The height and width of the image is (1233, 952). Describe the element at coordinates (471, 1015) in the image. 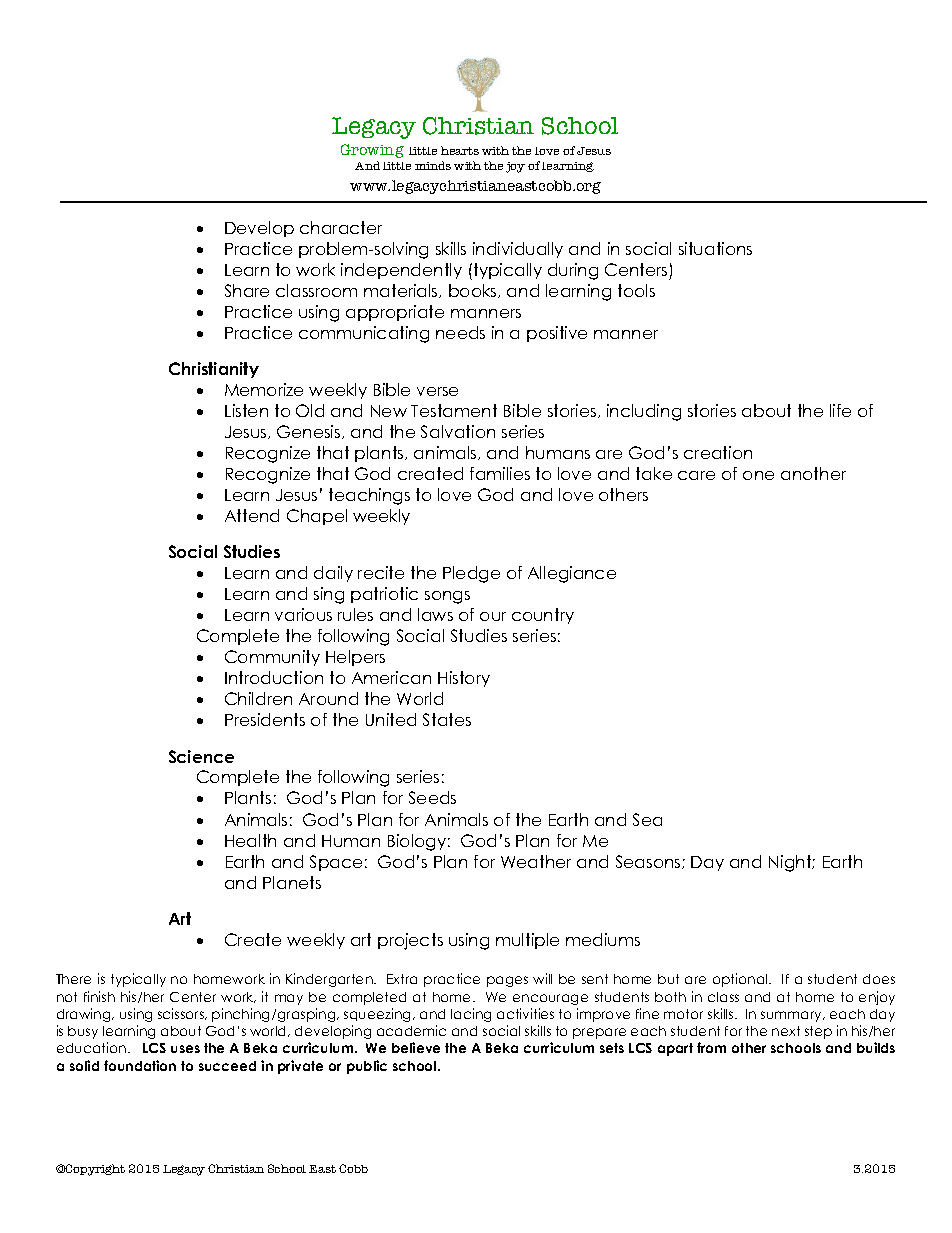

I see `lacing` at that location.
